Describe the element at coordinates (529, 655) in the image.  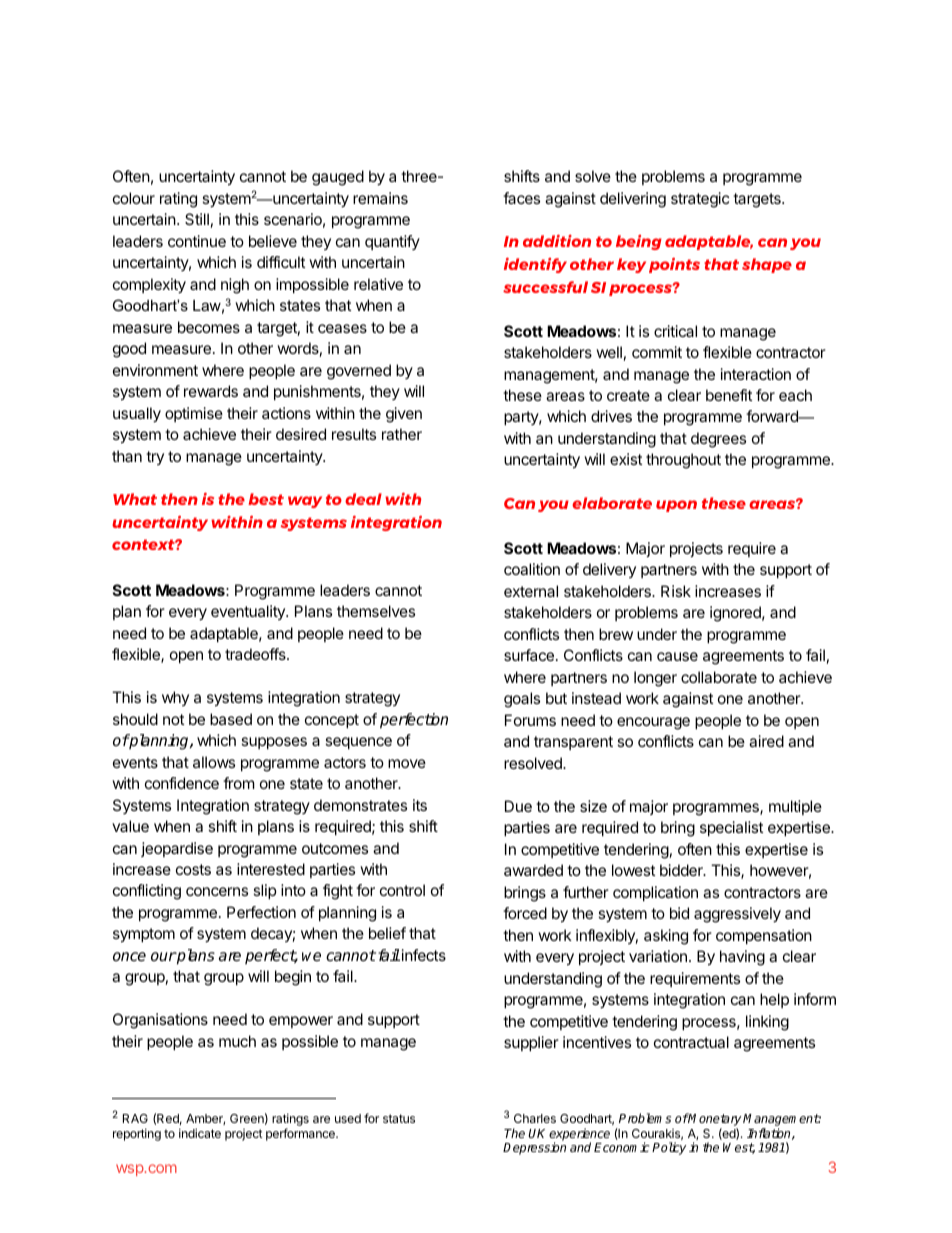
I see `surface` at that location.
